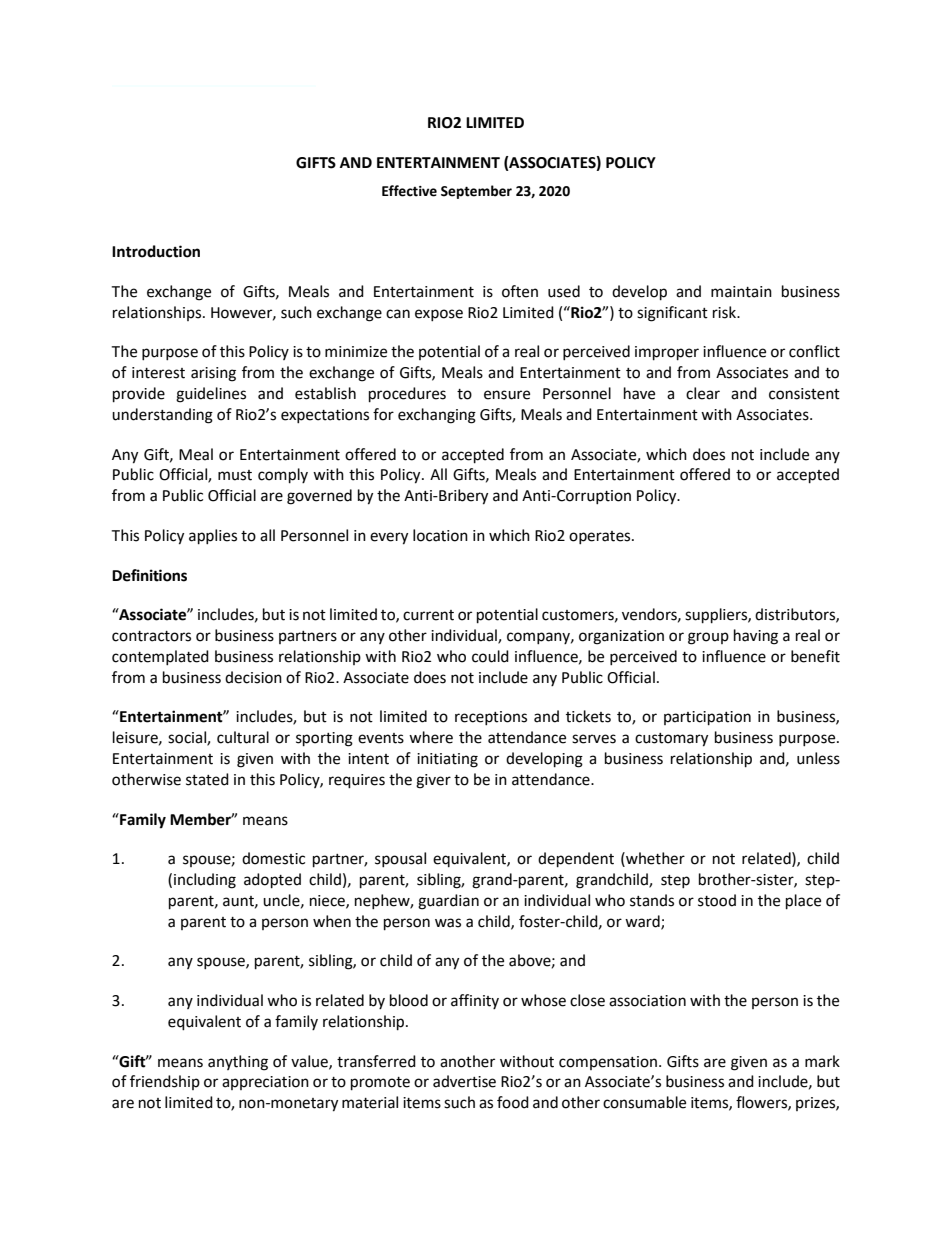 The width and height of the document is (952, 1233). I want to click on could, so click(490, 656).
